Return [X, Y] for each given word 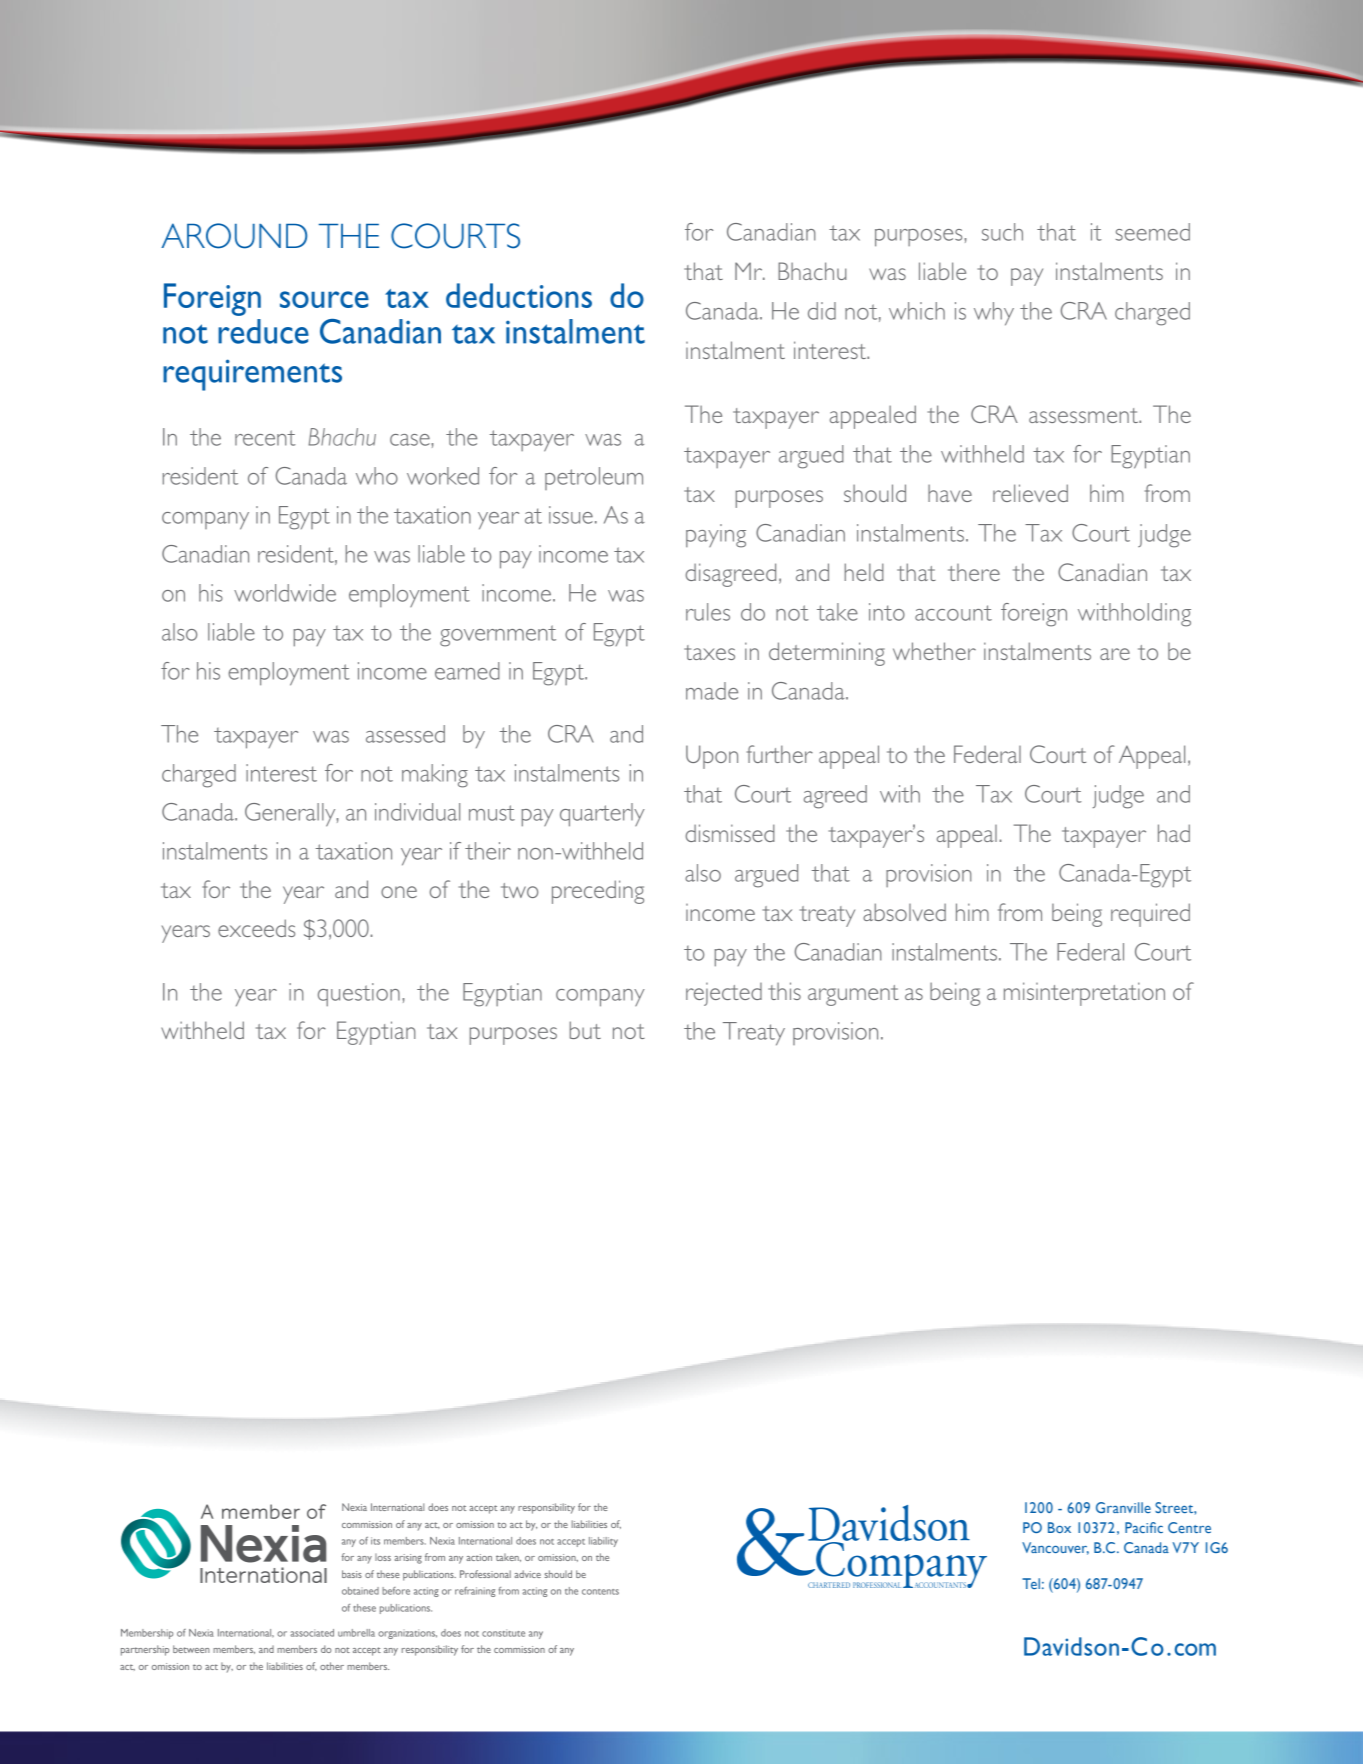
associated [312, 1633]
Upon [712, 757]
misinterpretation [1084, 994]
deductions [519, 295]
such [1002, 232]
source [324, 299]
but [585, 1030]
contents [600, 1592]
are [1115, 654]
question [359, 994]
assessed [405, 734]
